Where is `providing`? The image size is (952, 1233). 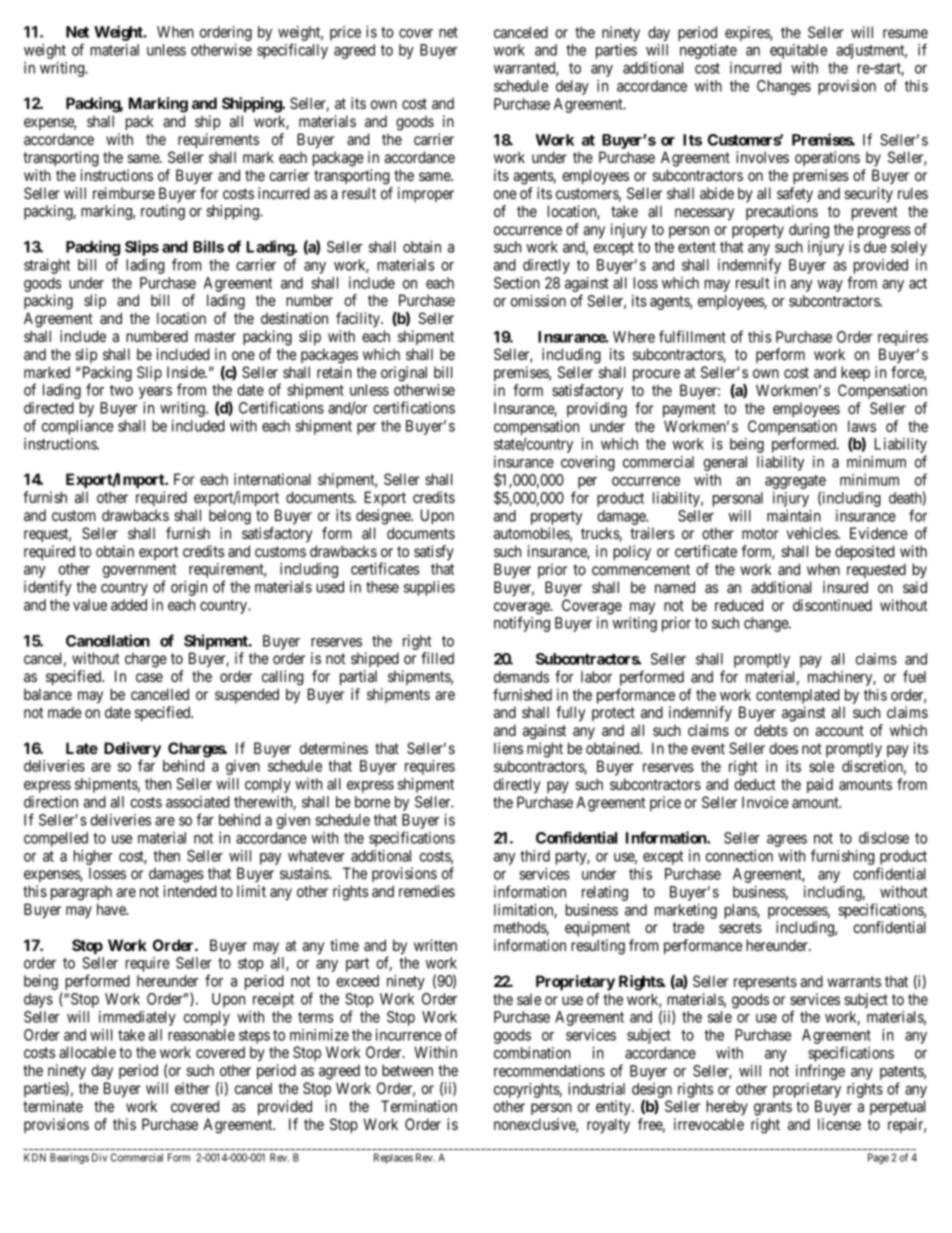
providing is located at coordinates (597, 410).
